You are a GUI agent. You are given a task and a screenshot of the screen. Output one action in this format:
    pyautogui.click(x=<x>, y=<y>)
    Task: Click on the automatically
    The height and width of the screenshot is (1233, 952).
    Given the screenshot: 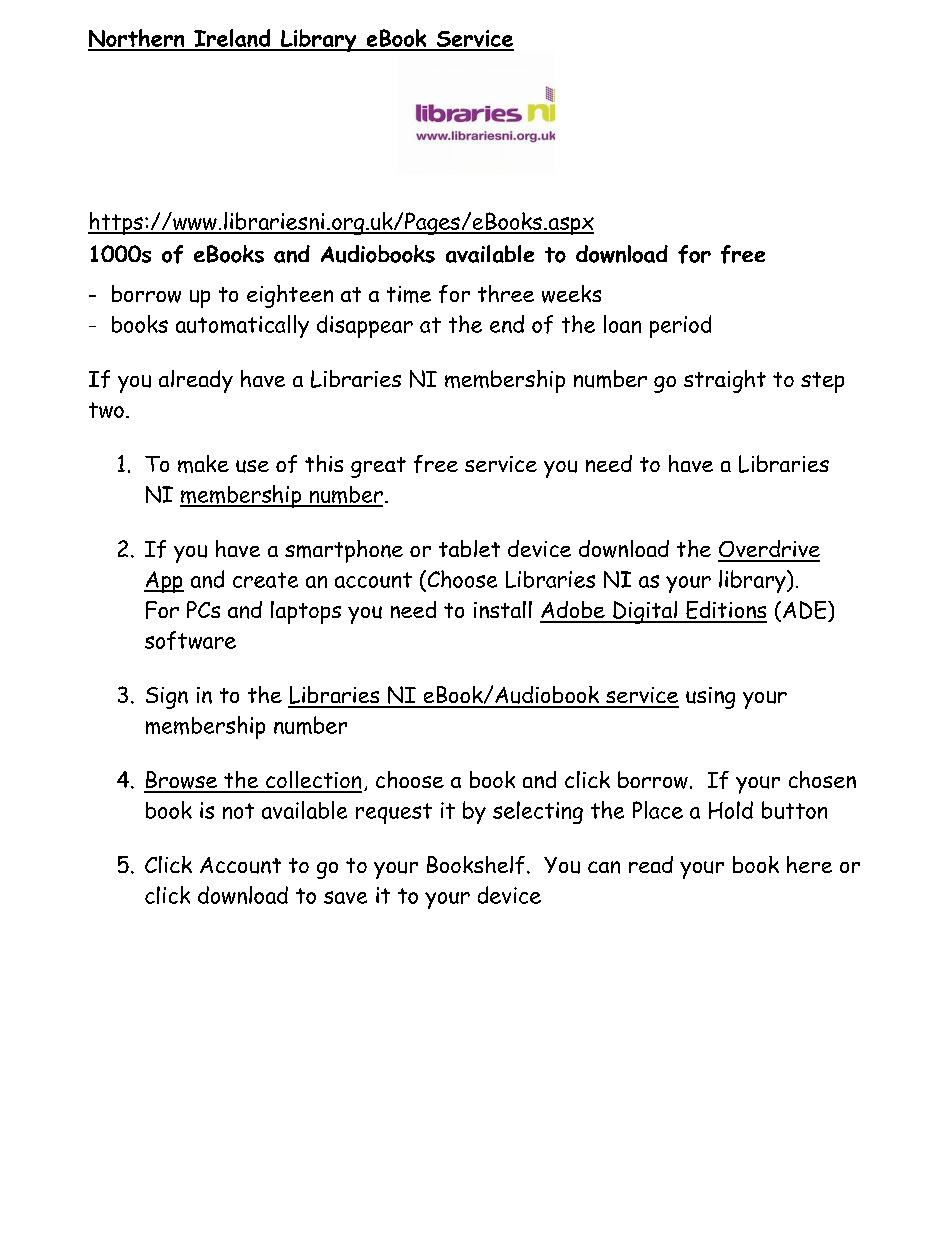 What is the action you would take?
    pyautogui.click(x=242, y=326)
